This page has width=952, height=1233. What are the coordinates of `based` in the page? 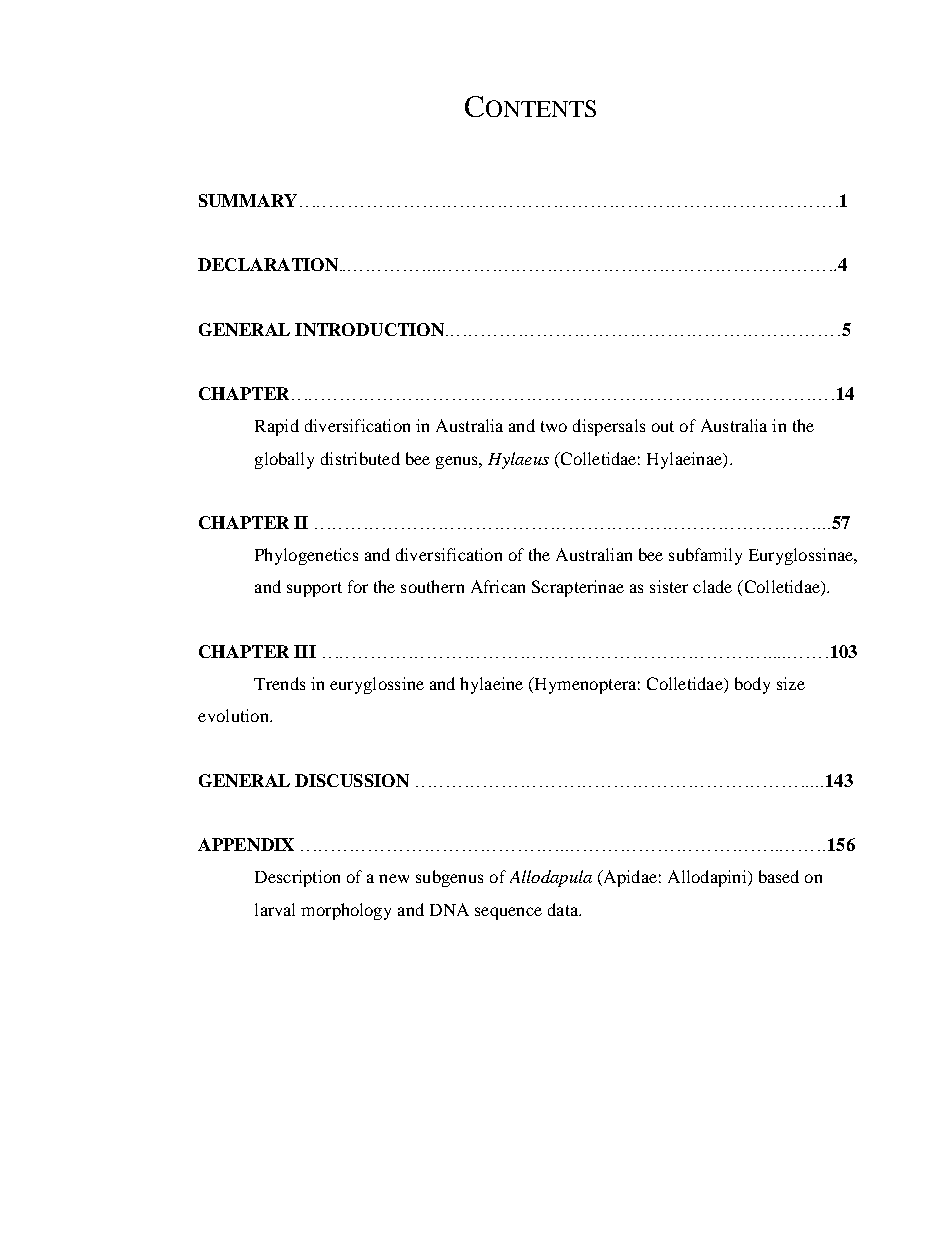 It's located at (779, 876).
